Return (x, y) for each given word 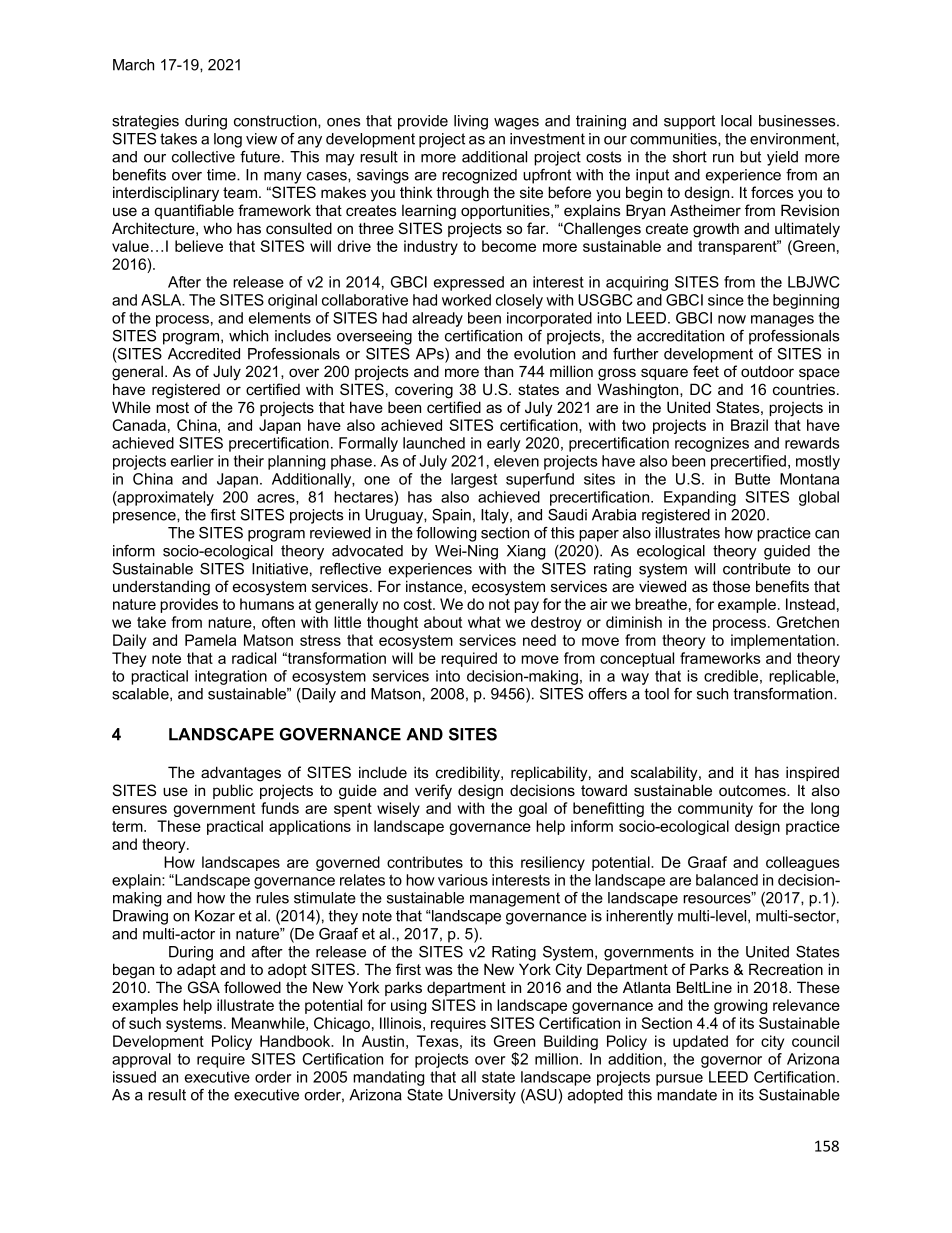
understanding (161, 588)
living (471, 122)
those (731, 586)
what (484, 622)
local (736, 121)
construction (276, 121)
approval (141, 1060)
